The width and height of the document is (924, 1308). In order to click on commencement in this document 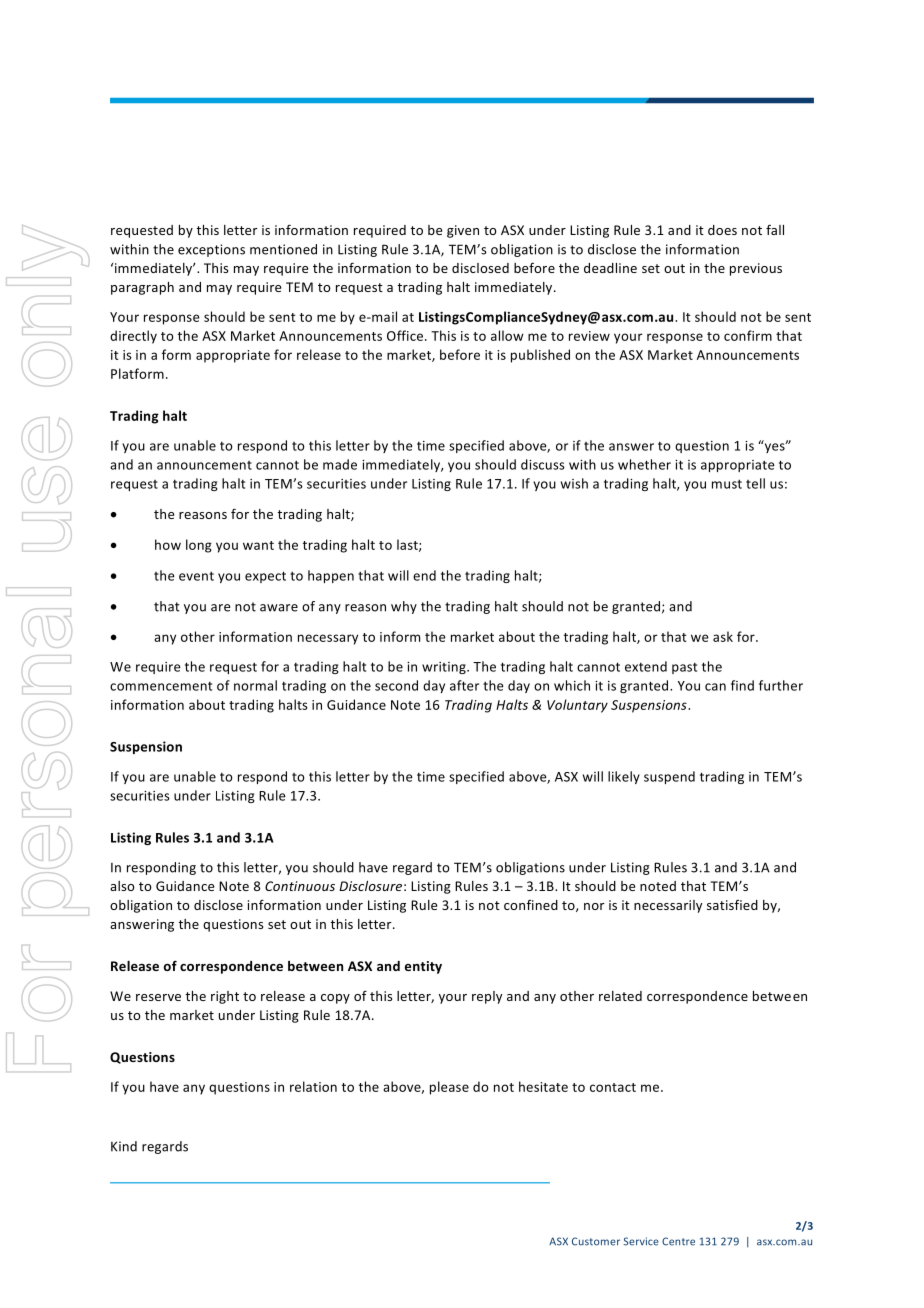, I will do `click(161, 686)`.
